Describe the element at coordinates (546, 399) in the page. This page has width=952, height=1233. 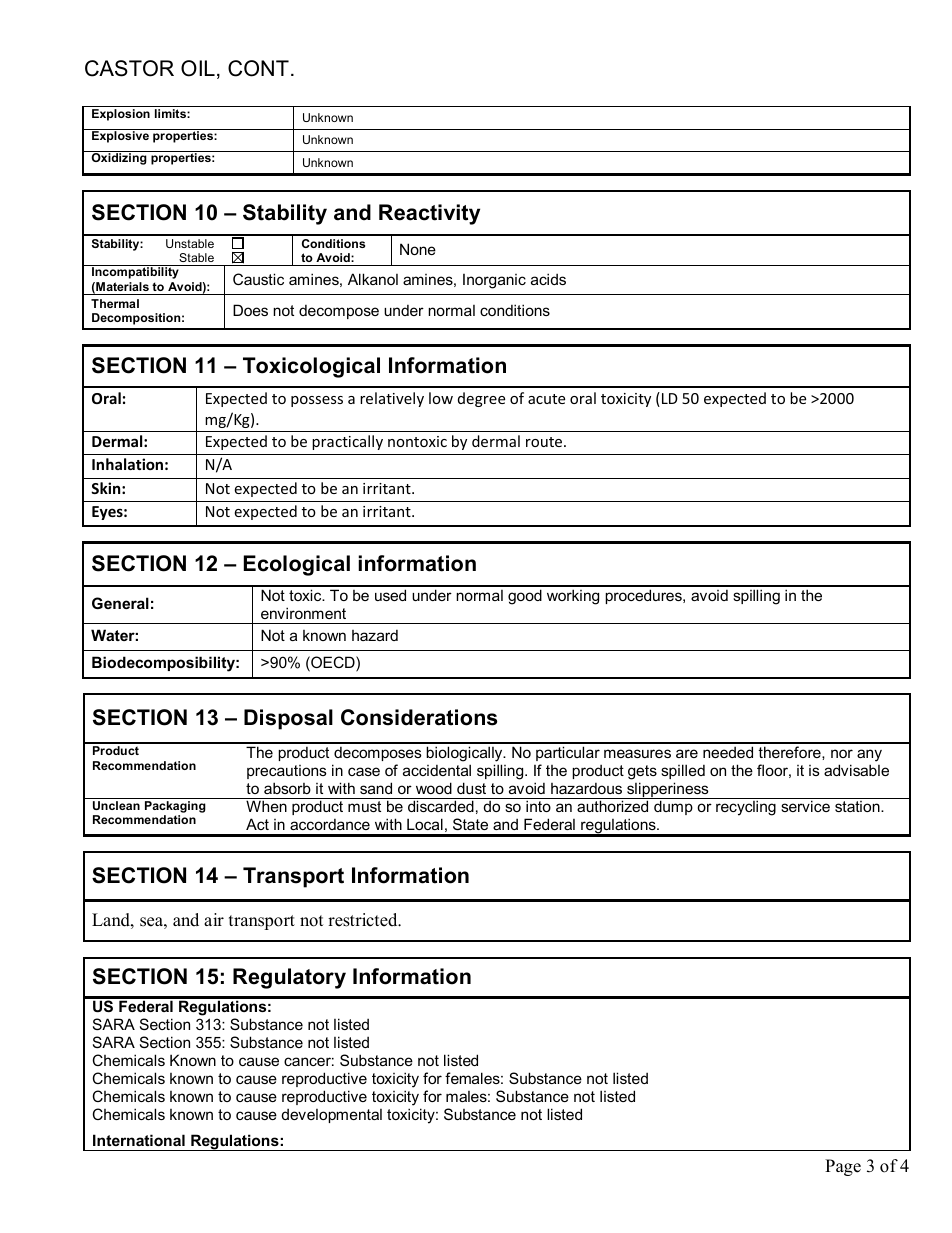
I see `acute` at that location.
